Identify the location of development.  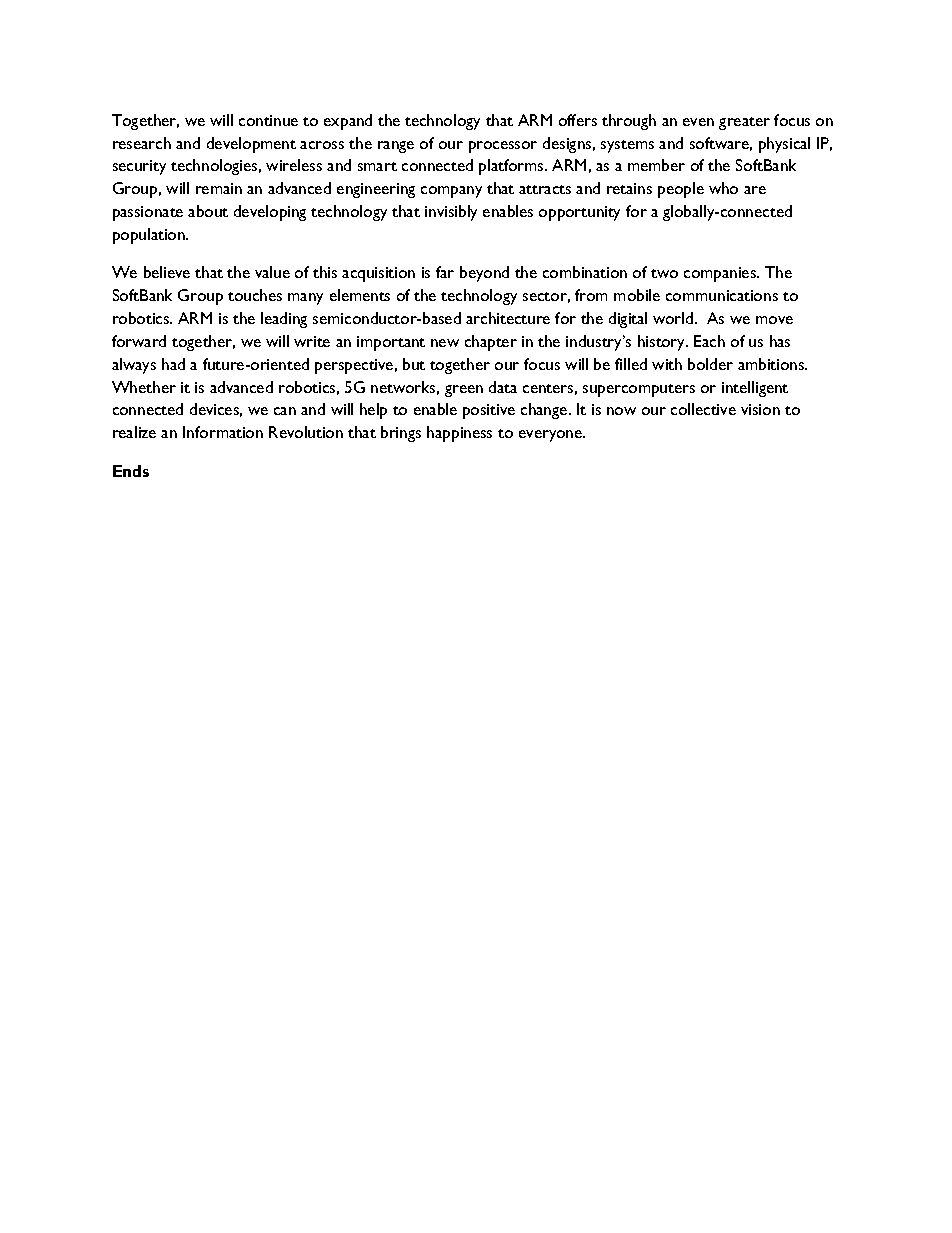
(251, 145).
